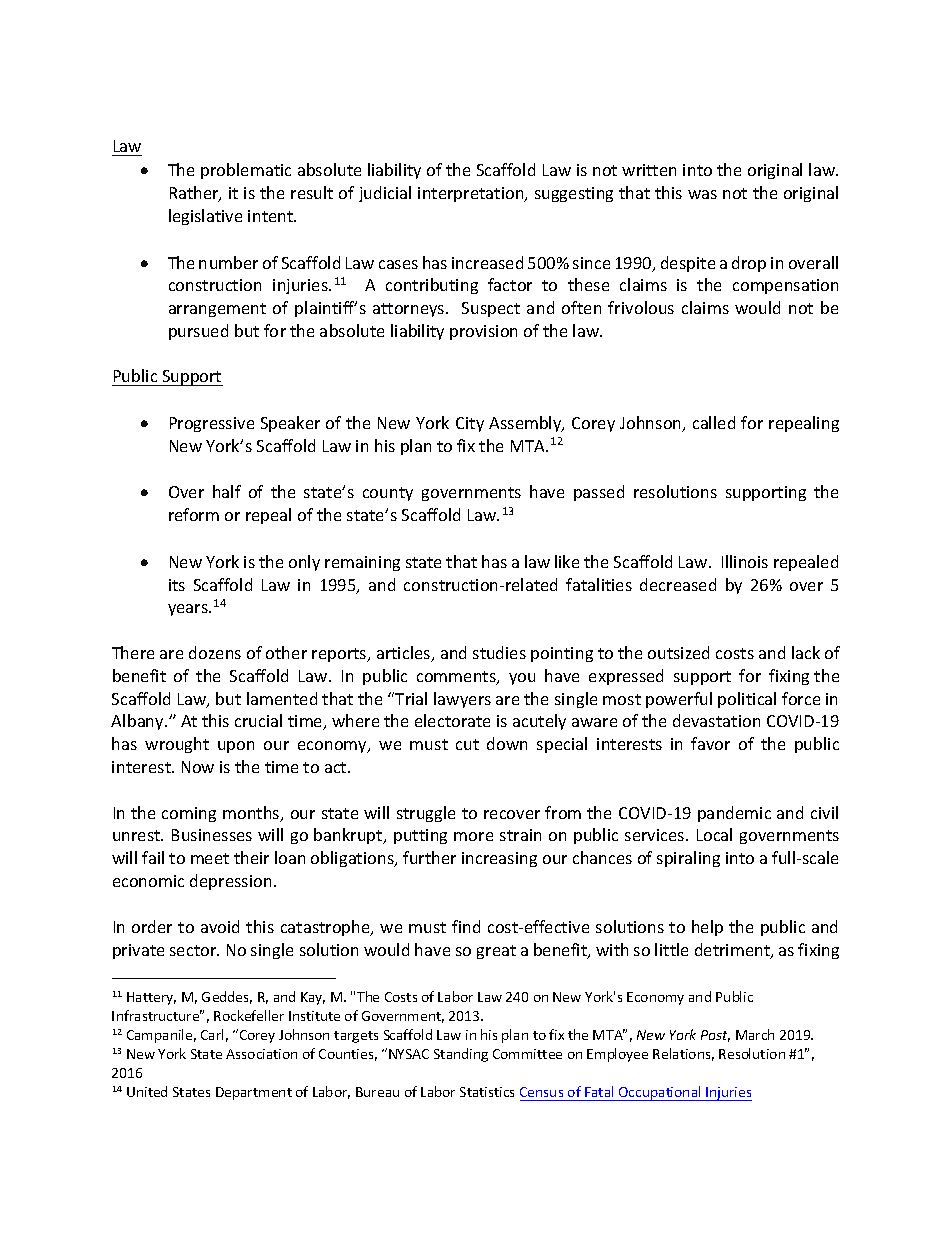 This screenshot has height=1233, width=952. Describe the element at coordinates (714, 422) in the screenshot. I see `called` at that location.
